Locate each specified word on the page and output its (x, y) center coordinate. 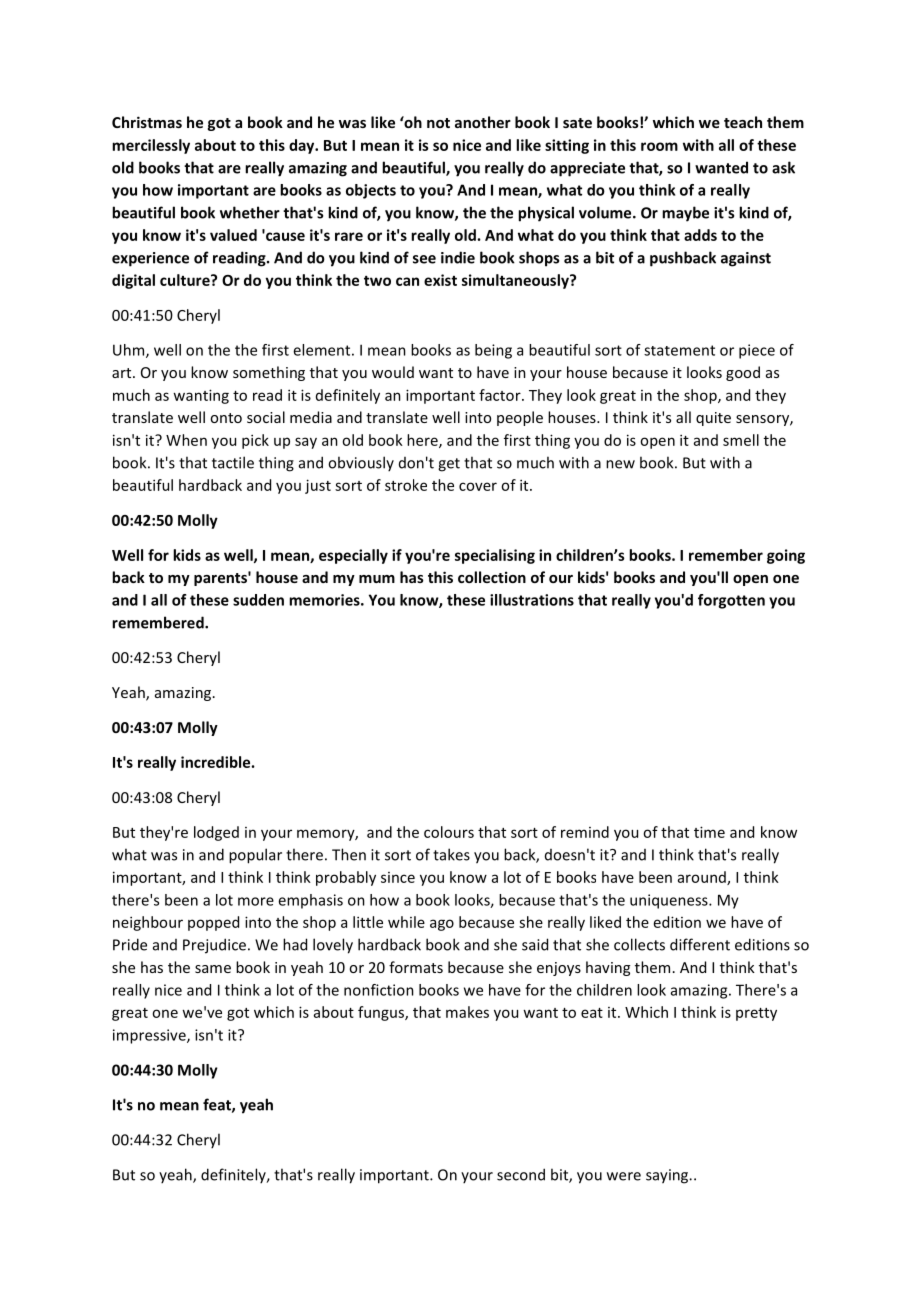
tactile (233, 462)
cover (478, 486)
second (521, 1174)
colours (449, 832)
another (483, 122)
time (709, 832)
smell (741, 440)
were (624, 1176)
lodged (216, 833)
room (659, 146)
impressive (150, 1036)
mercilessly (151, 146)
